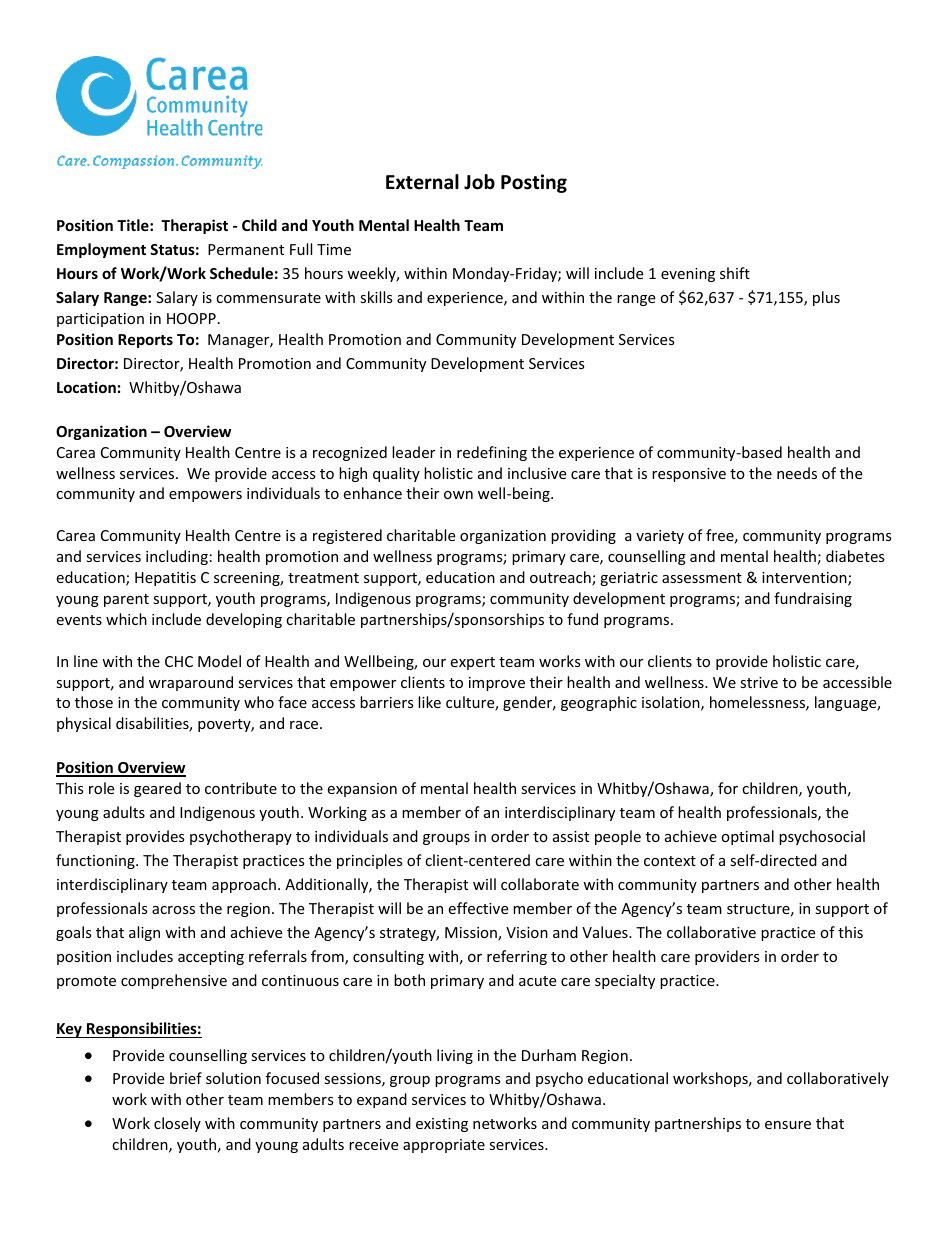 This image has height=1233, width=952. I want to click on CHC, so click(179, 661).
